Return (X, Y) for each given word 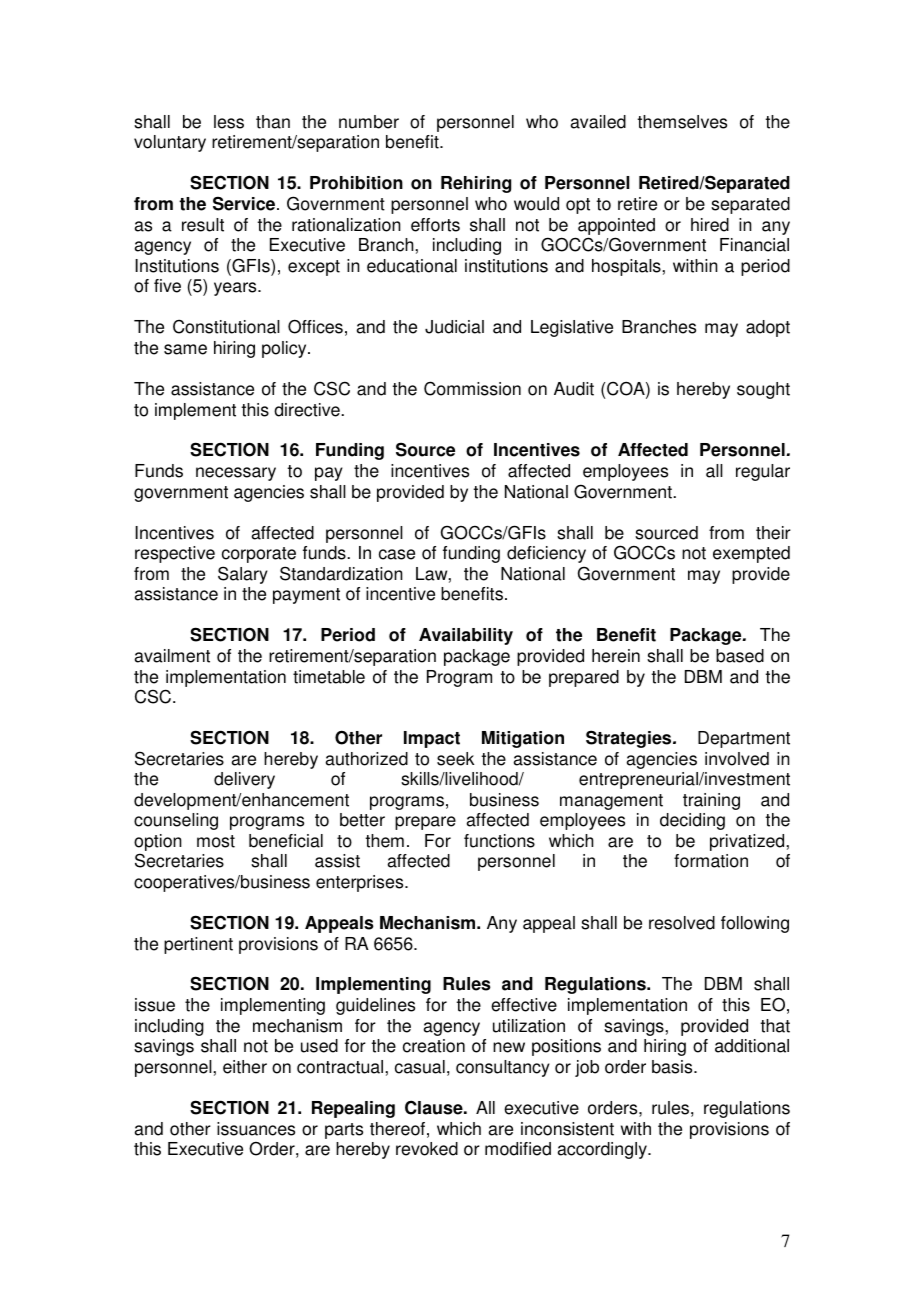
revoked (427, 1149)
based (740, 656)
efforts (435, 225)
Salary (243, 575)
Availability (466, 636)
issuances (256, 1129)
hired (710, 225)
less (229, 122)
